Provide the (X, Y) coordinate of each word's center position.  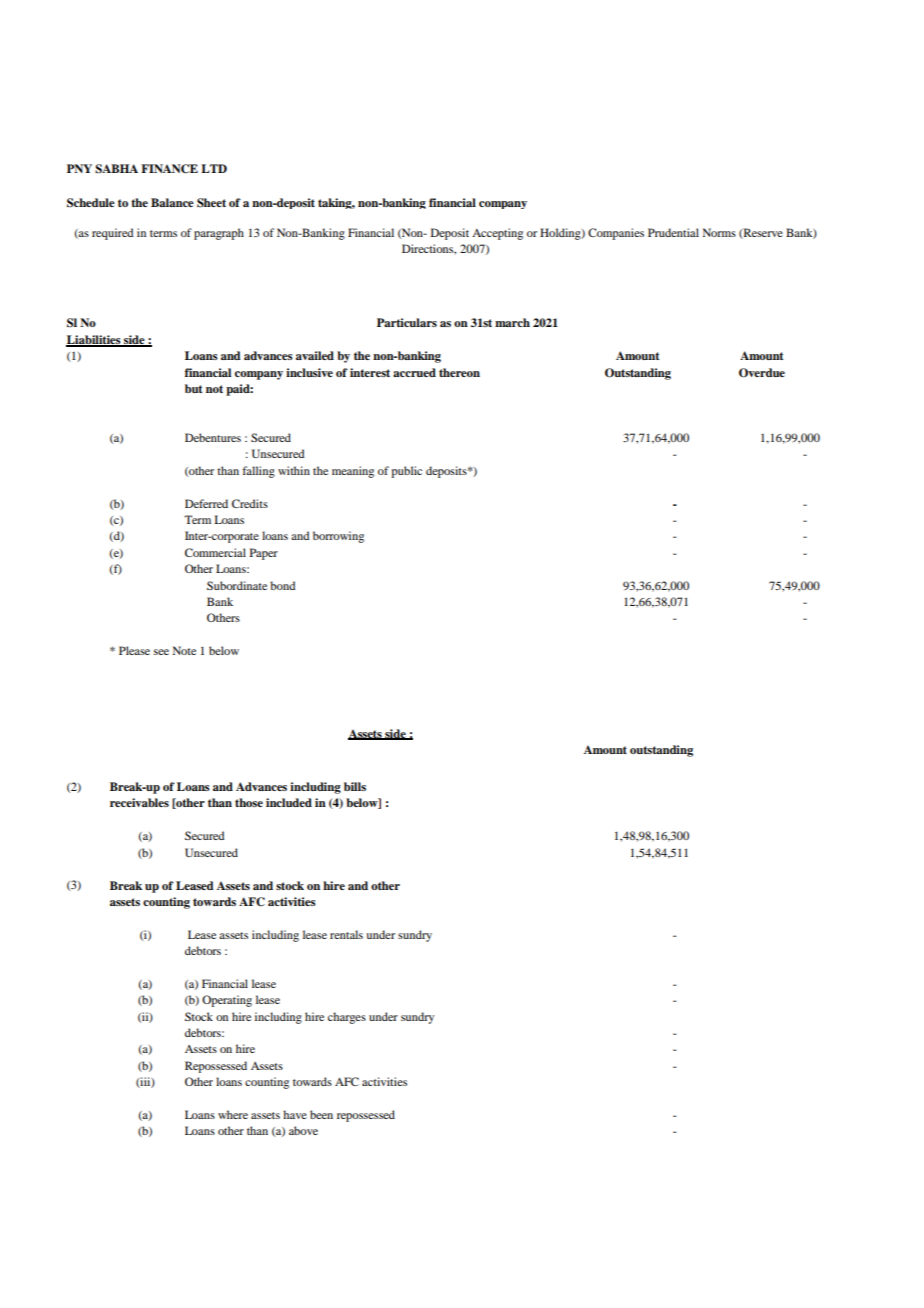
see (161, 652)
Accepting (497, 234)
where (233, 1114)
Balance (172, 202)
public (406, 472)
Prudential (673, 232)
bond (282, 585)
